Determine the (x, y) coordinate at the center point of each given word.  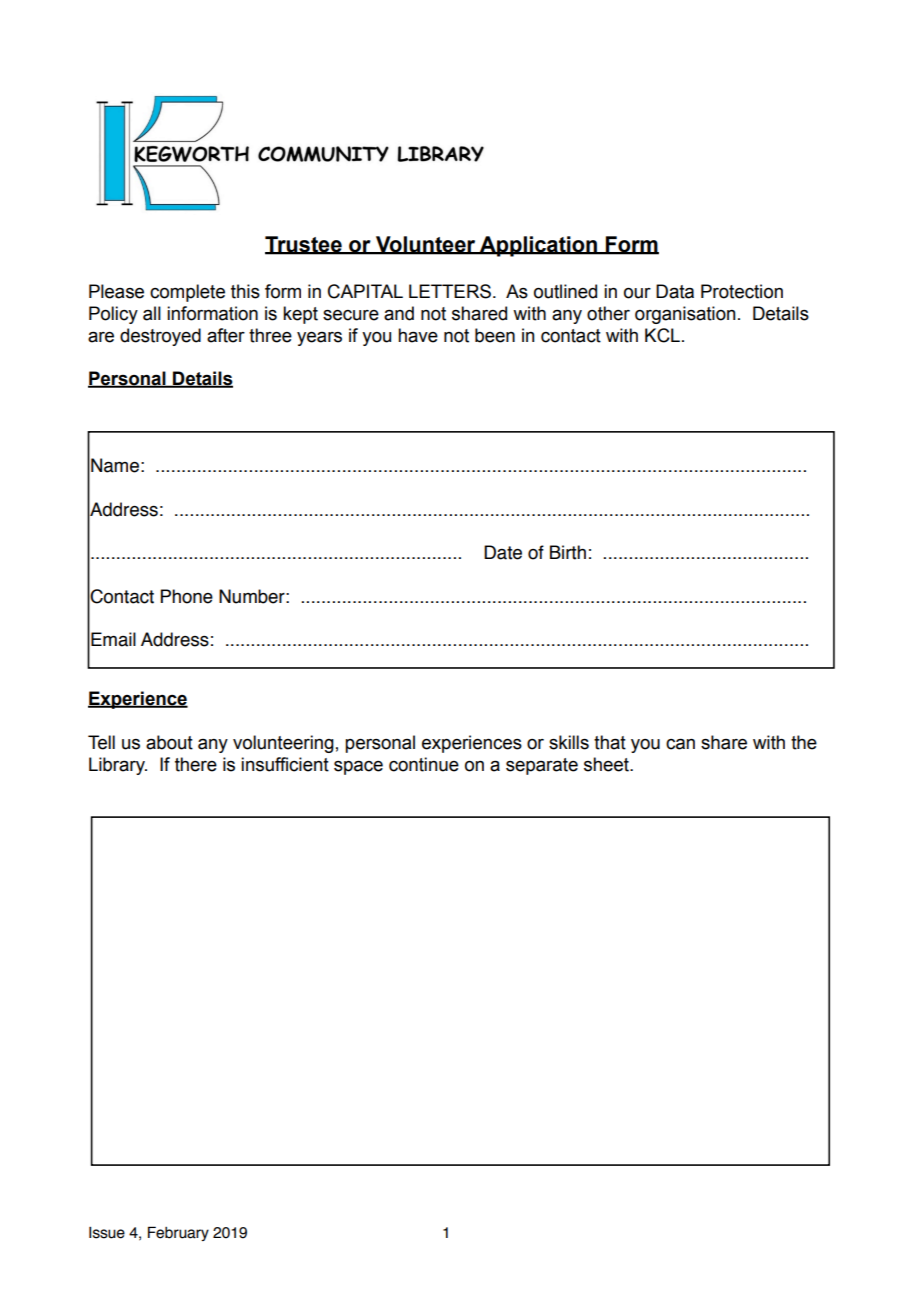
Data (675, 291)
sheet (607, 764)
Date (503, 552)
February (178, 1233)
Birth (568, 552)
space (358, 767)
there (196, 764)
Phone (187, 596)
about (169, 742)
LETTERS (450, 291)
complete (187, 293)
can (680, 744)
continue (424, 764)
